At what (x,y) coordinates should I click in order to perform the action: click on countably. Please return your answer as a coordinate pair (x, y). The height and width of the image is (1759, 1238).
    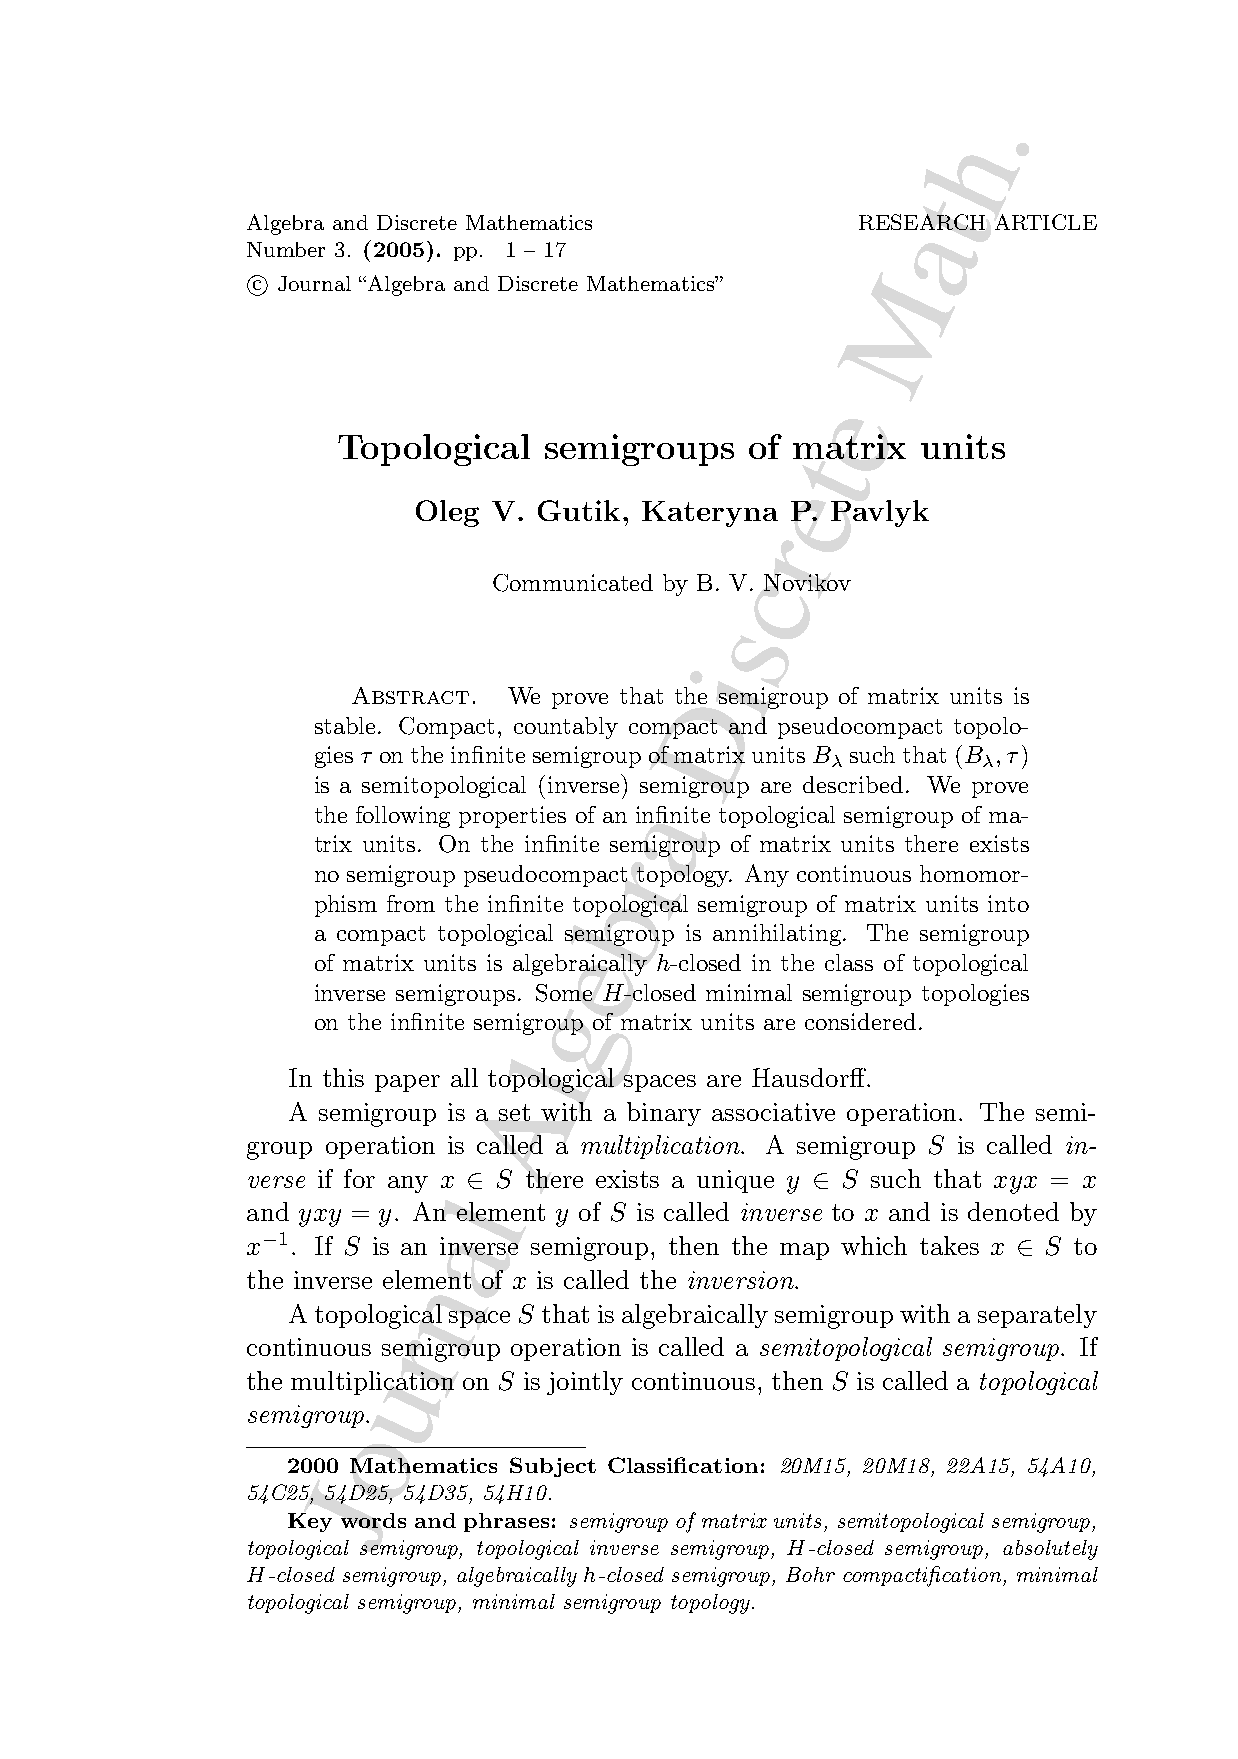
    Looking at the image, I should click on (566, 728).
